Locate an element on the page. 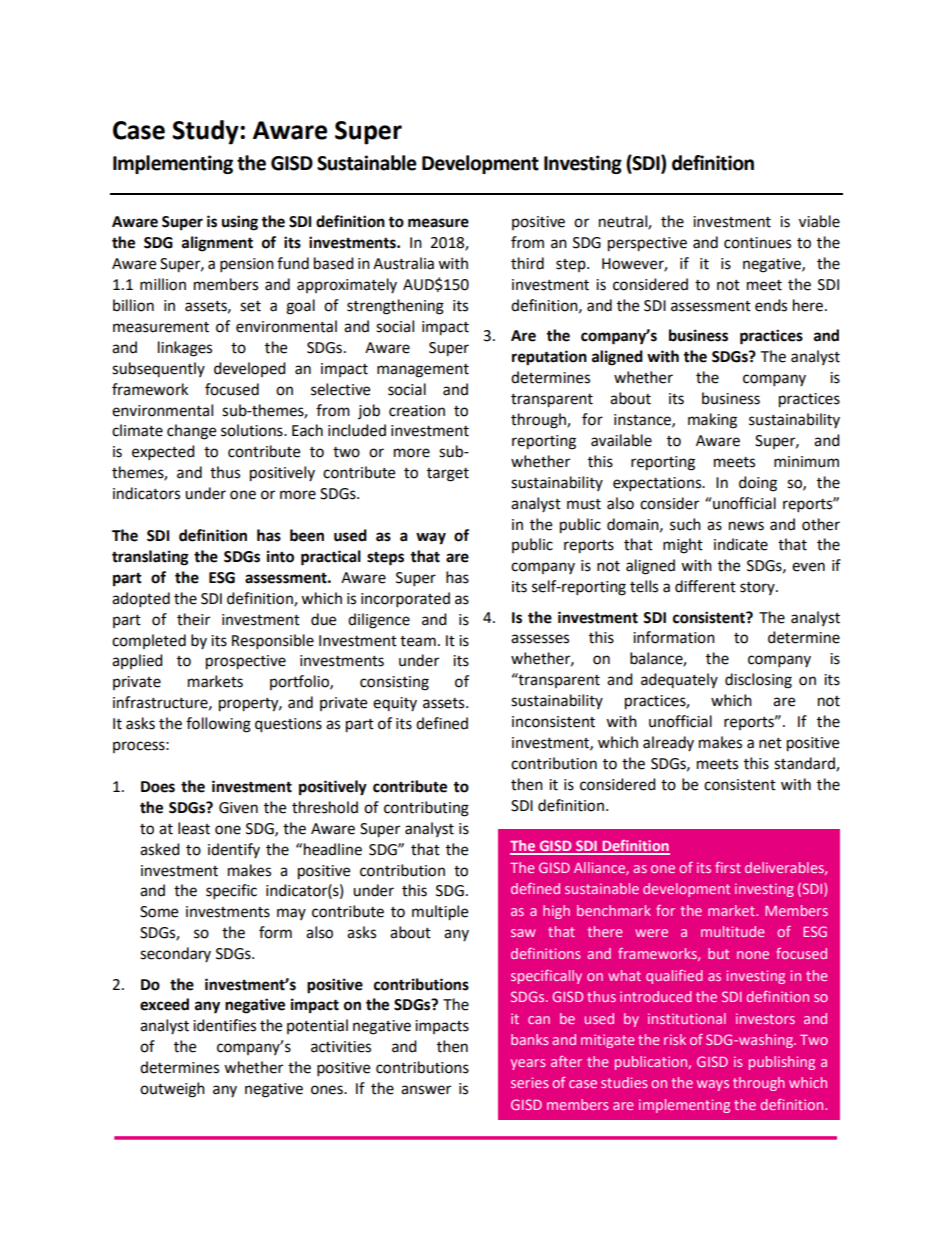 The image size is (952, 1233). ways is located at coordinates (713, 1085).
